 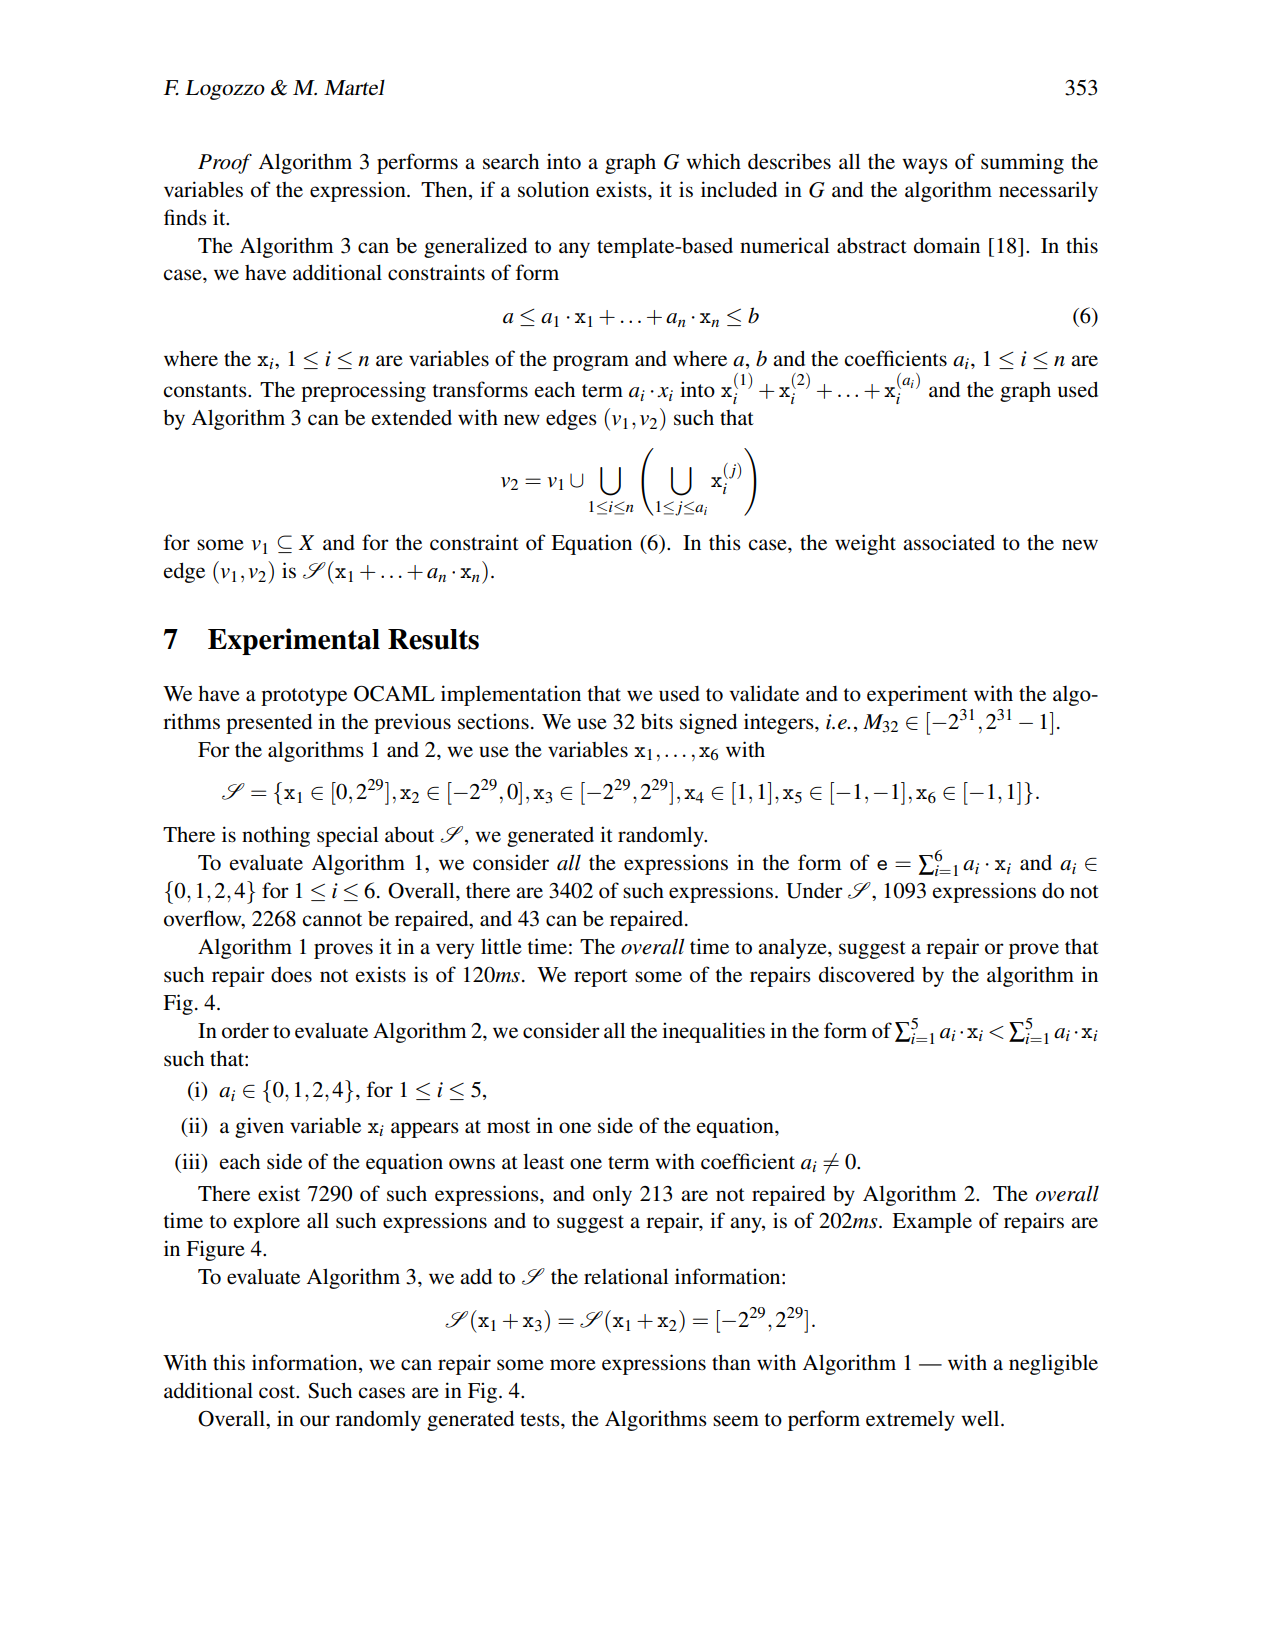 What do you see at coordinates (780, 723) in the image?
I see `integers` at bounding box center [780, 723].
